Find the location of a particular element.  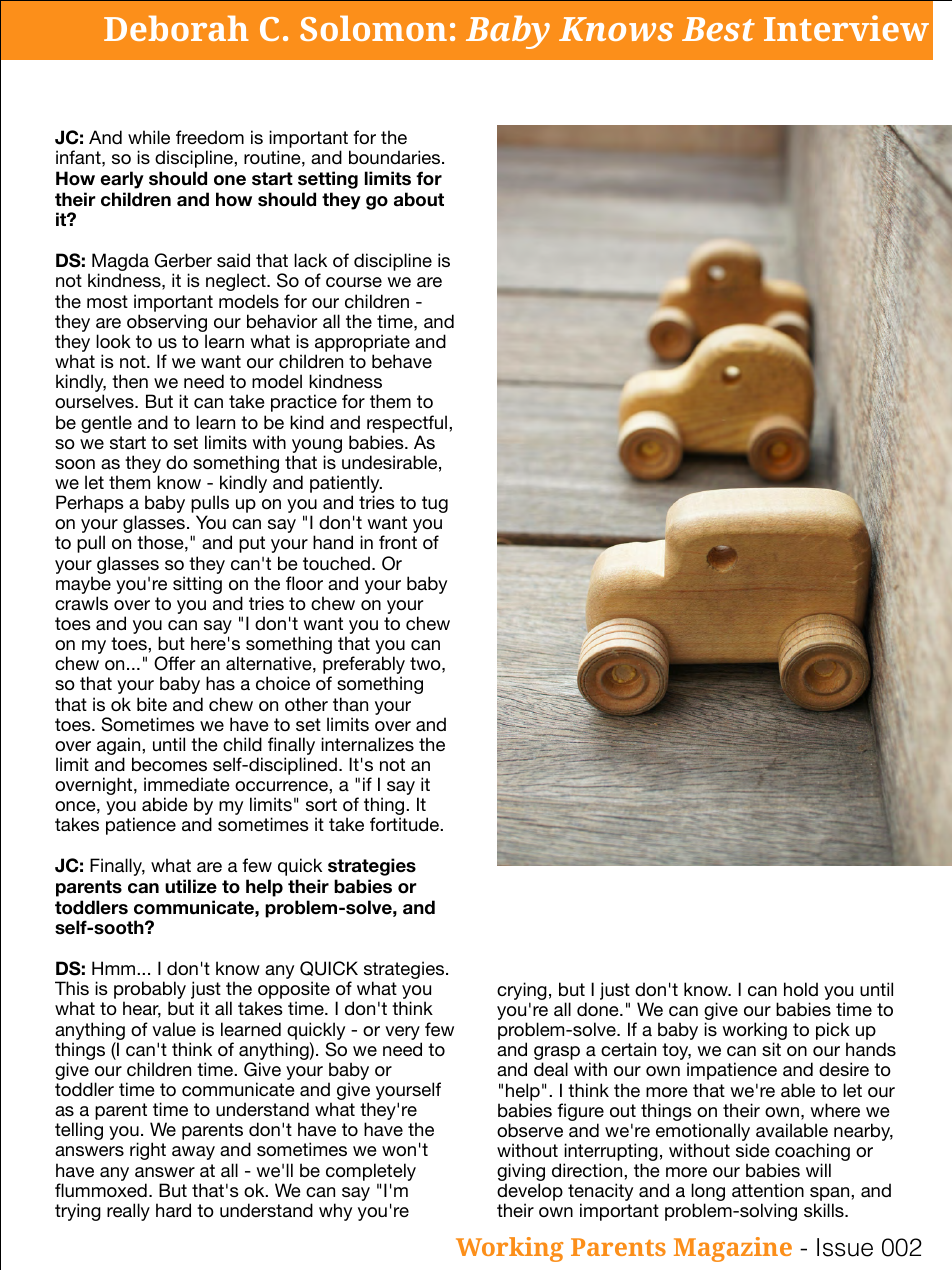

Solomon is located at coordinates (373, 28).
